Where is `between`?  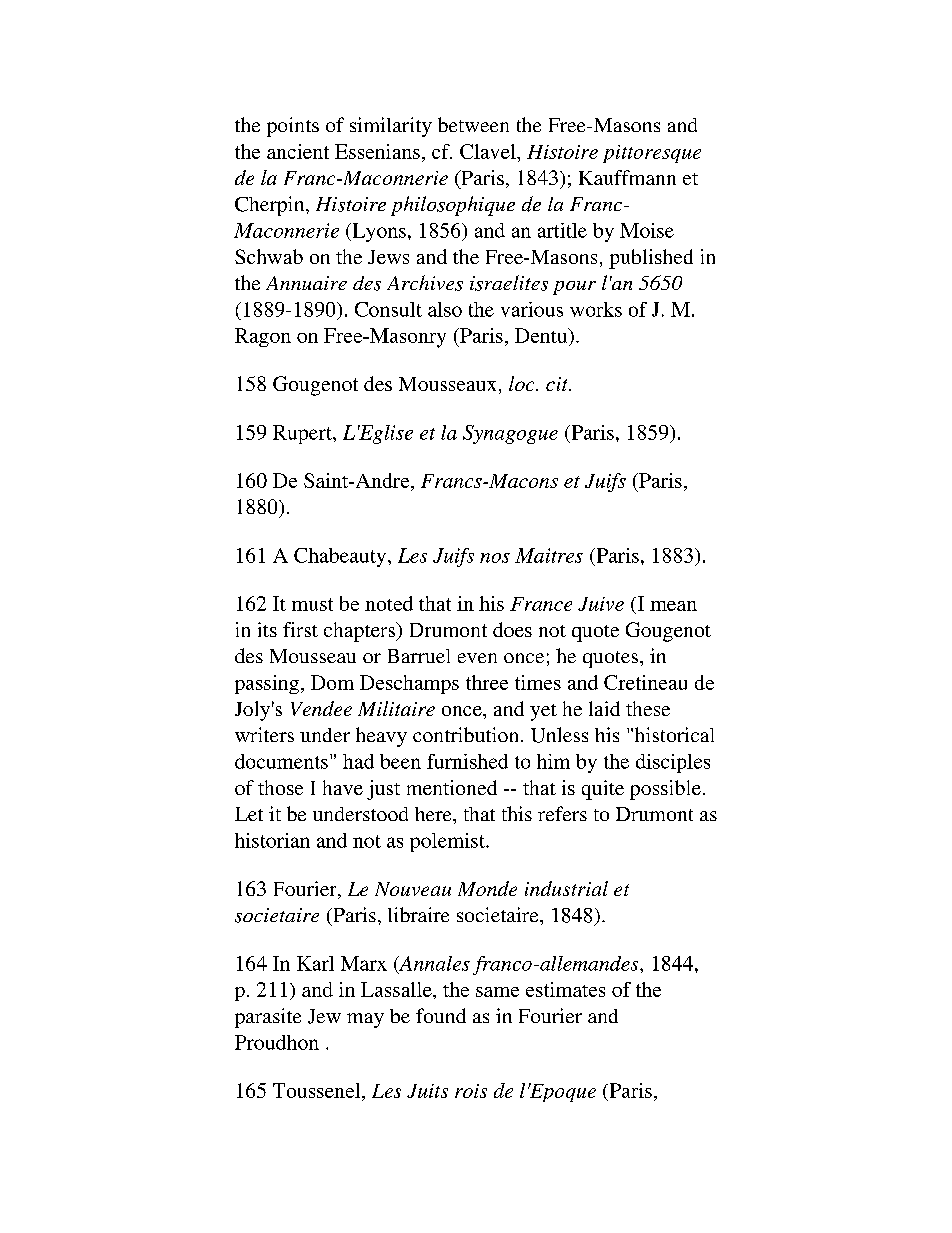 between is located at coordinates (473, 124).
